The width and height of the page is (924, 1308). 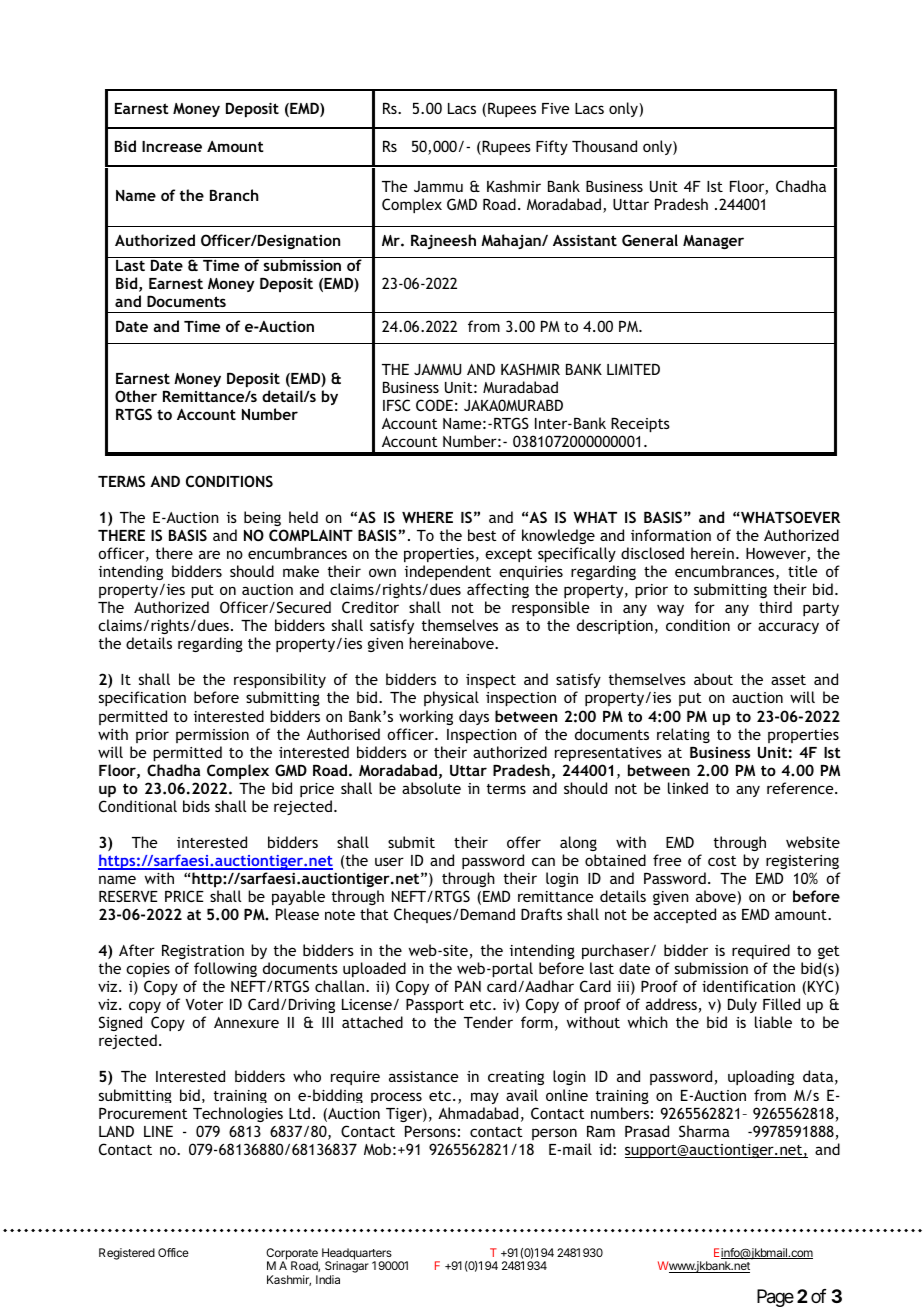 I want to click on offer, so click(x=524, y=842).
